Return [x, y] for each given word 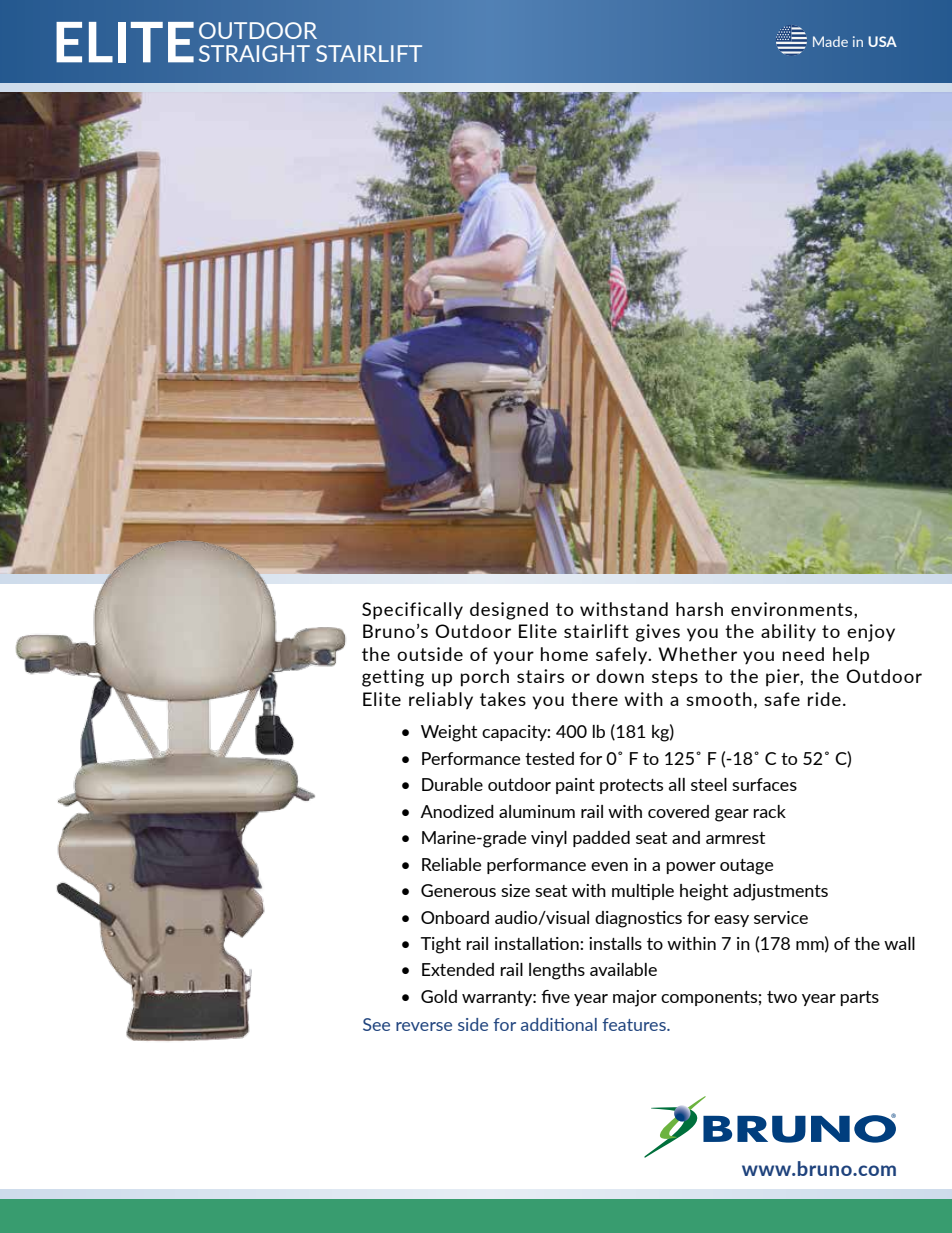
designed [509, 611]
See [376, 1024]
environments [793, 609]
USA [882, 41]
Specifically [412, 611]
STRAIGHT [254, 53]
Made [830, 41]
